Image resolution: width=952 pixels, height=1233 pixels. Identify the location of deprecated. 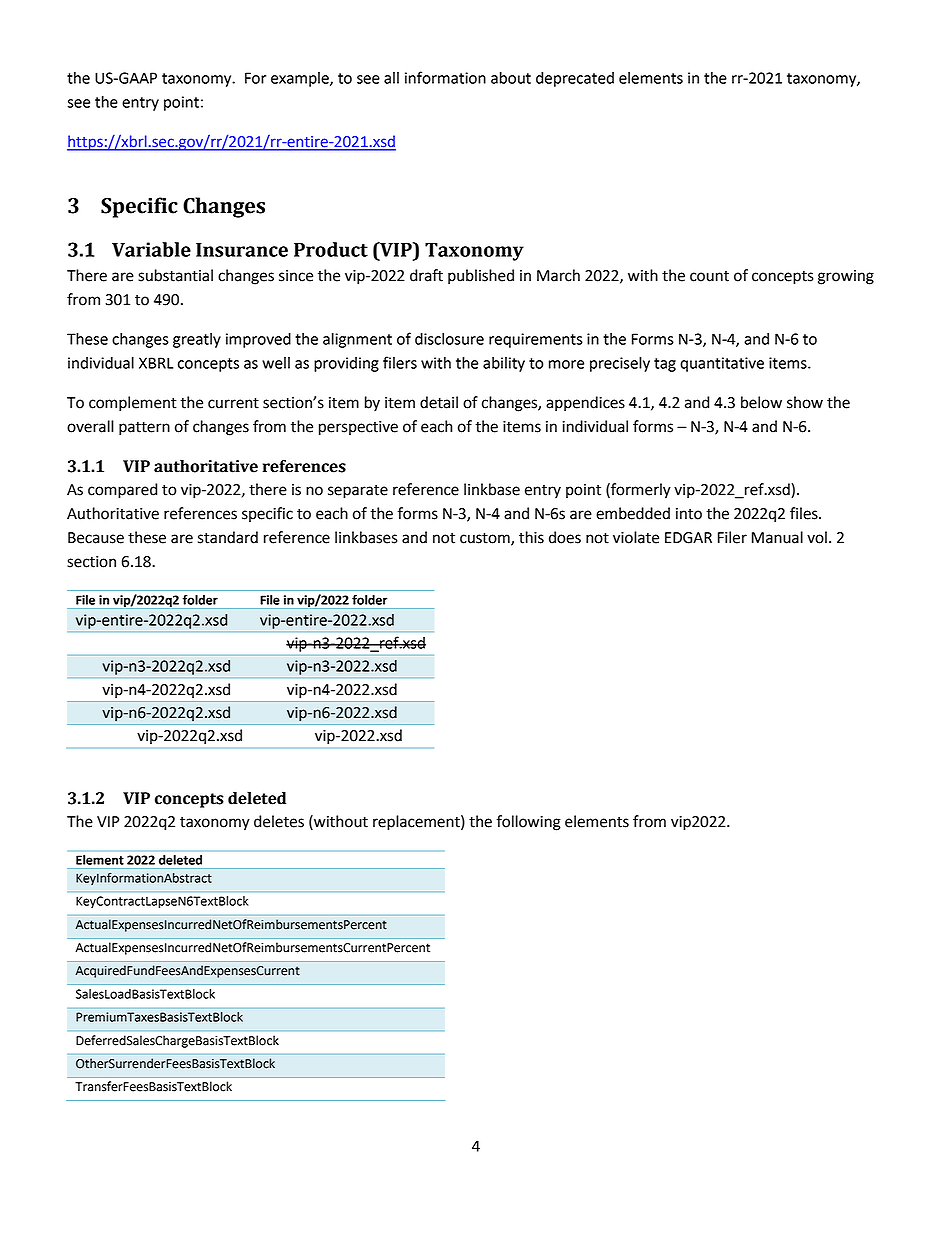
(575, 79).
